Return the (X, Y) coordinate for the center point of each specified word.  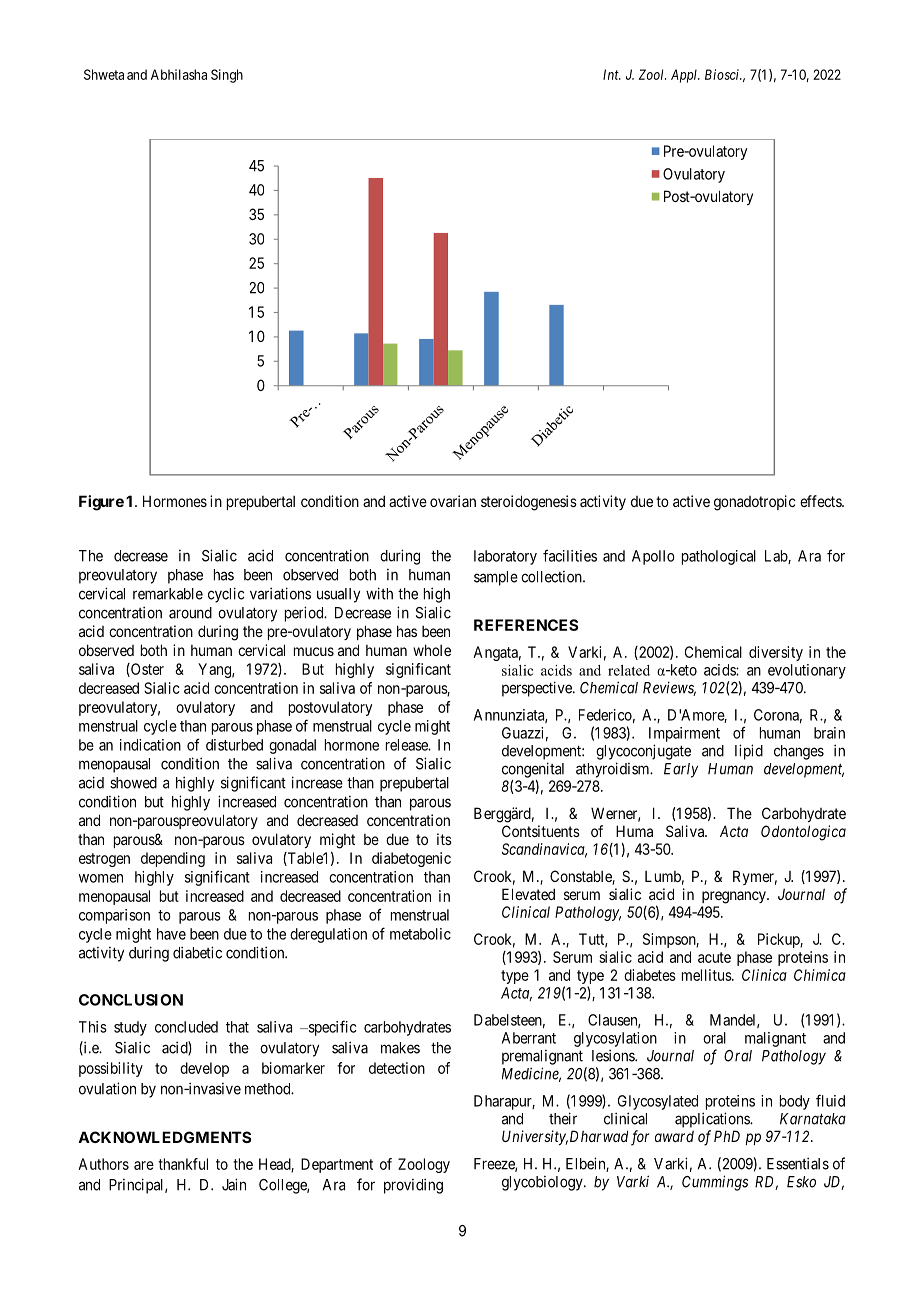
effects (821, 501)
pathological (719, 557)
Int (612, 74)
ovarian (453, 501)
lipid (749, 752)
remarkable (168, 594)
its (444, 839)
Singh (227, 76)
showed (133, 783)
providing (413, 1186)
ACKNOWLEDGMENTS (164, 1137)
